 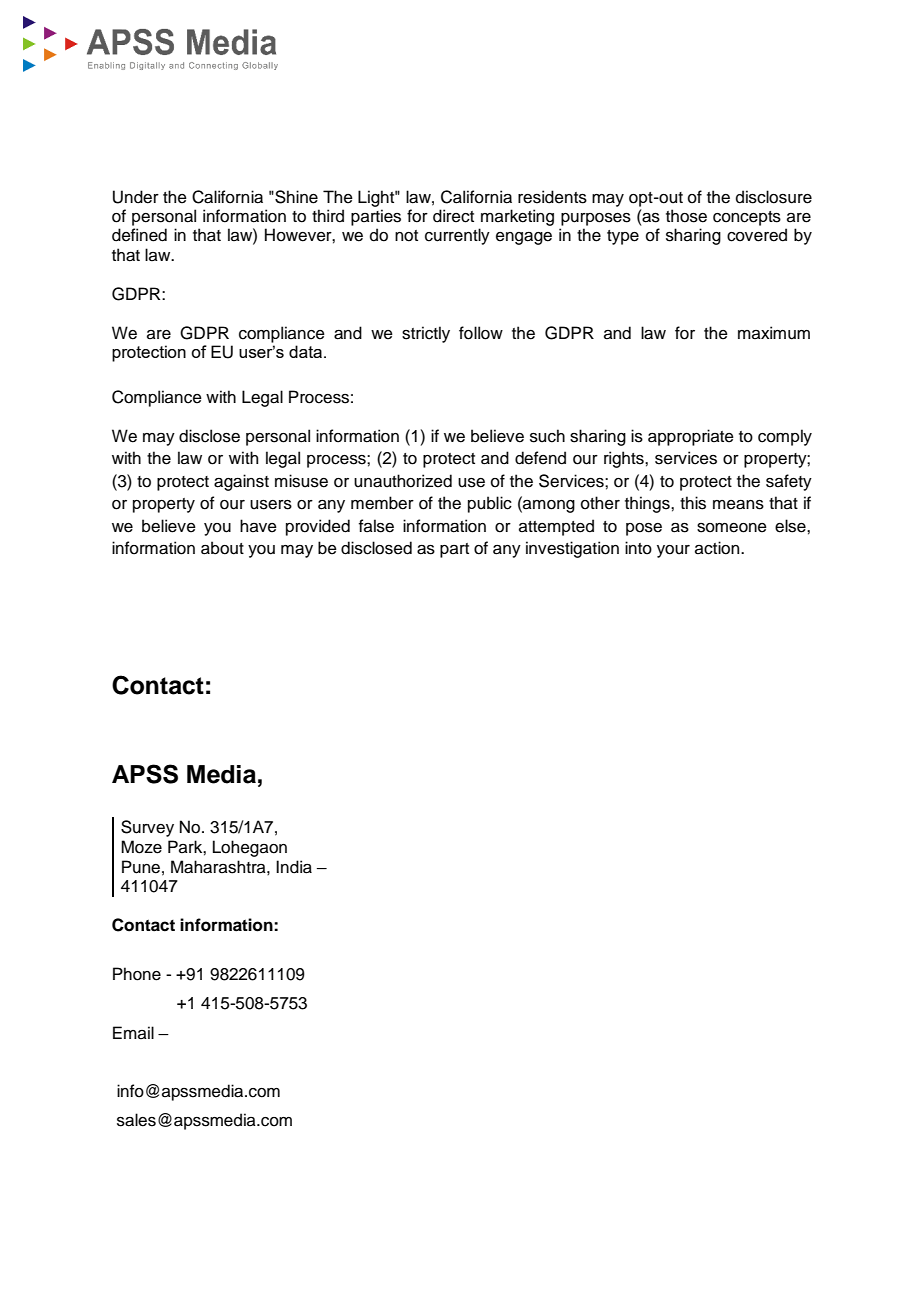 What do you see at coordinates (241, 482) in the screenshot?
I see `against` at bounding box center [241, 482].
